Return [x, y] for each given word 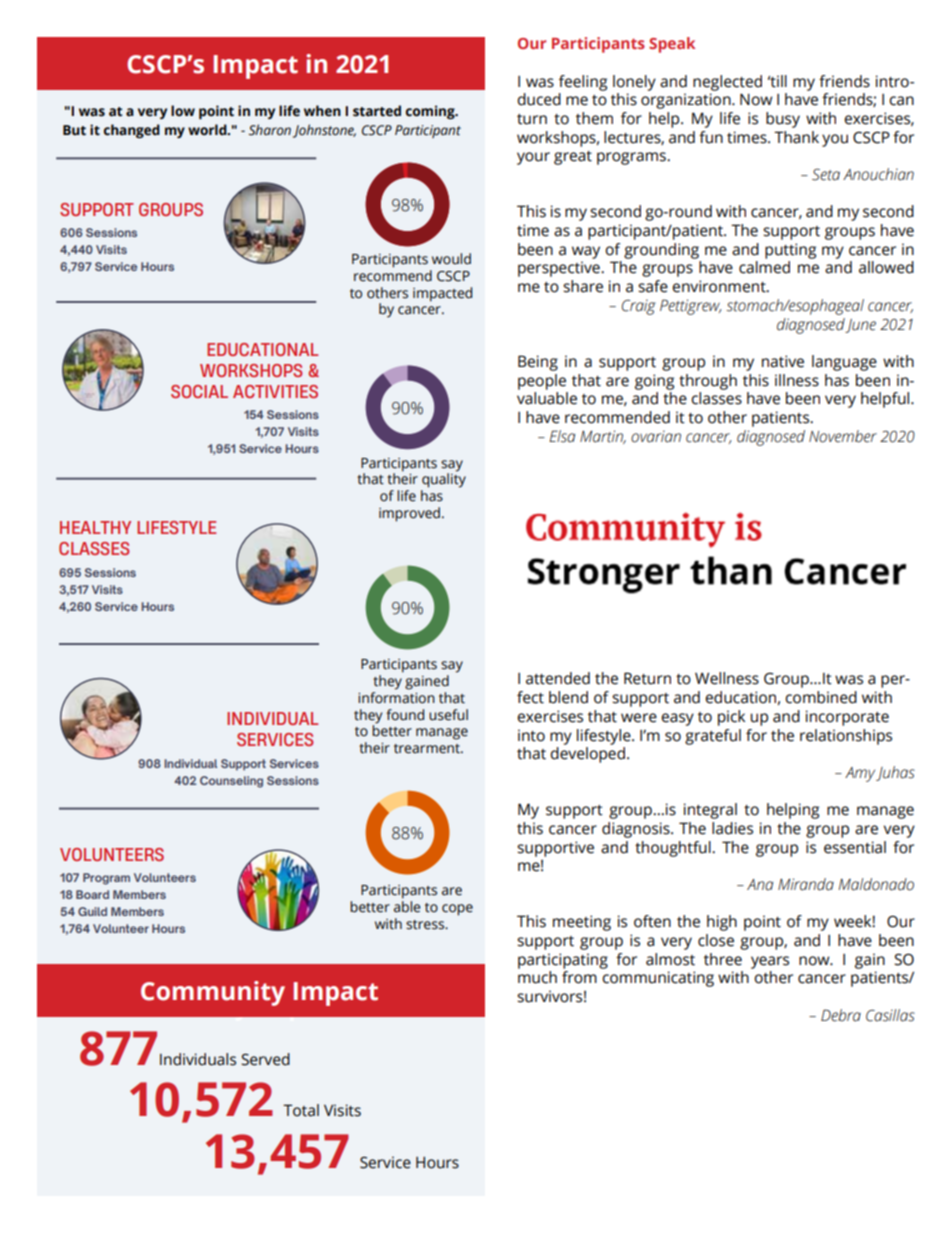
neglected [727, 83]
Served [265, 1059]
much [537, 977]
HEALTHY [95, 527]
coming [431, 112]
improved [409, 514]
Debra [841, 1015]
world [208, 130]
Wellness [727, 678]
